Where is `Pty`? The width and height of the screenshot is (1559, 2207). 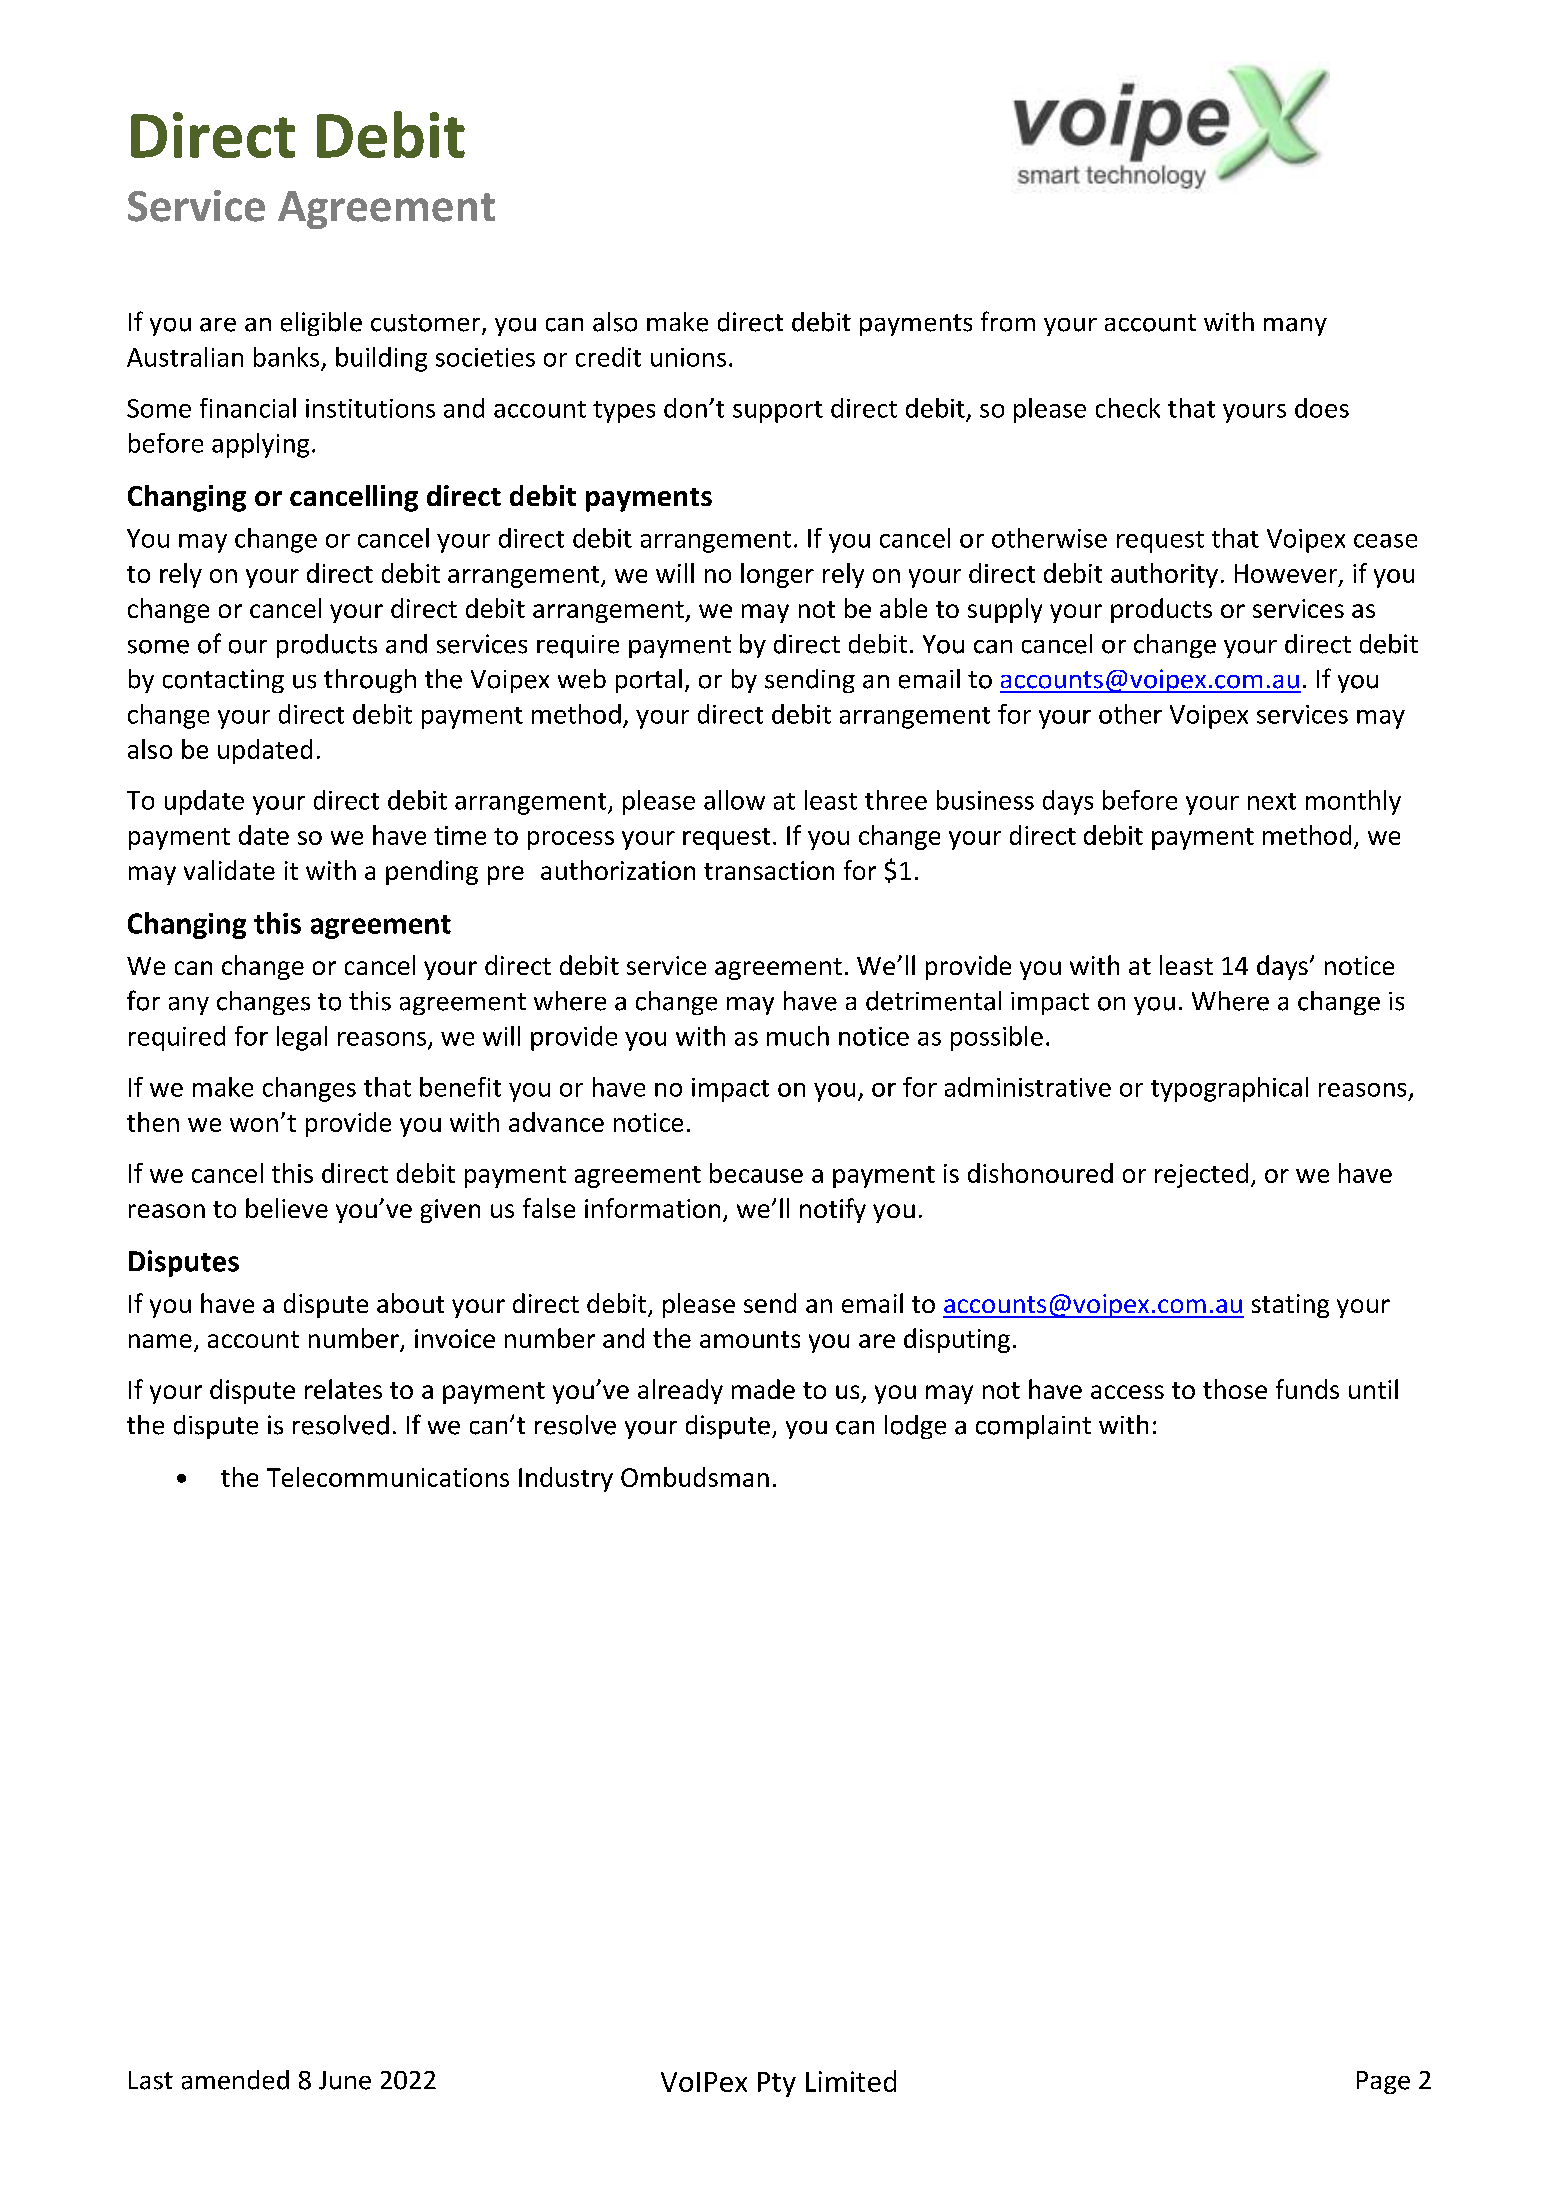 Pty is located at coordinates (777, 2084).
